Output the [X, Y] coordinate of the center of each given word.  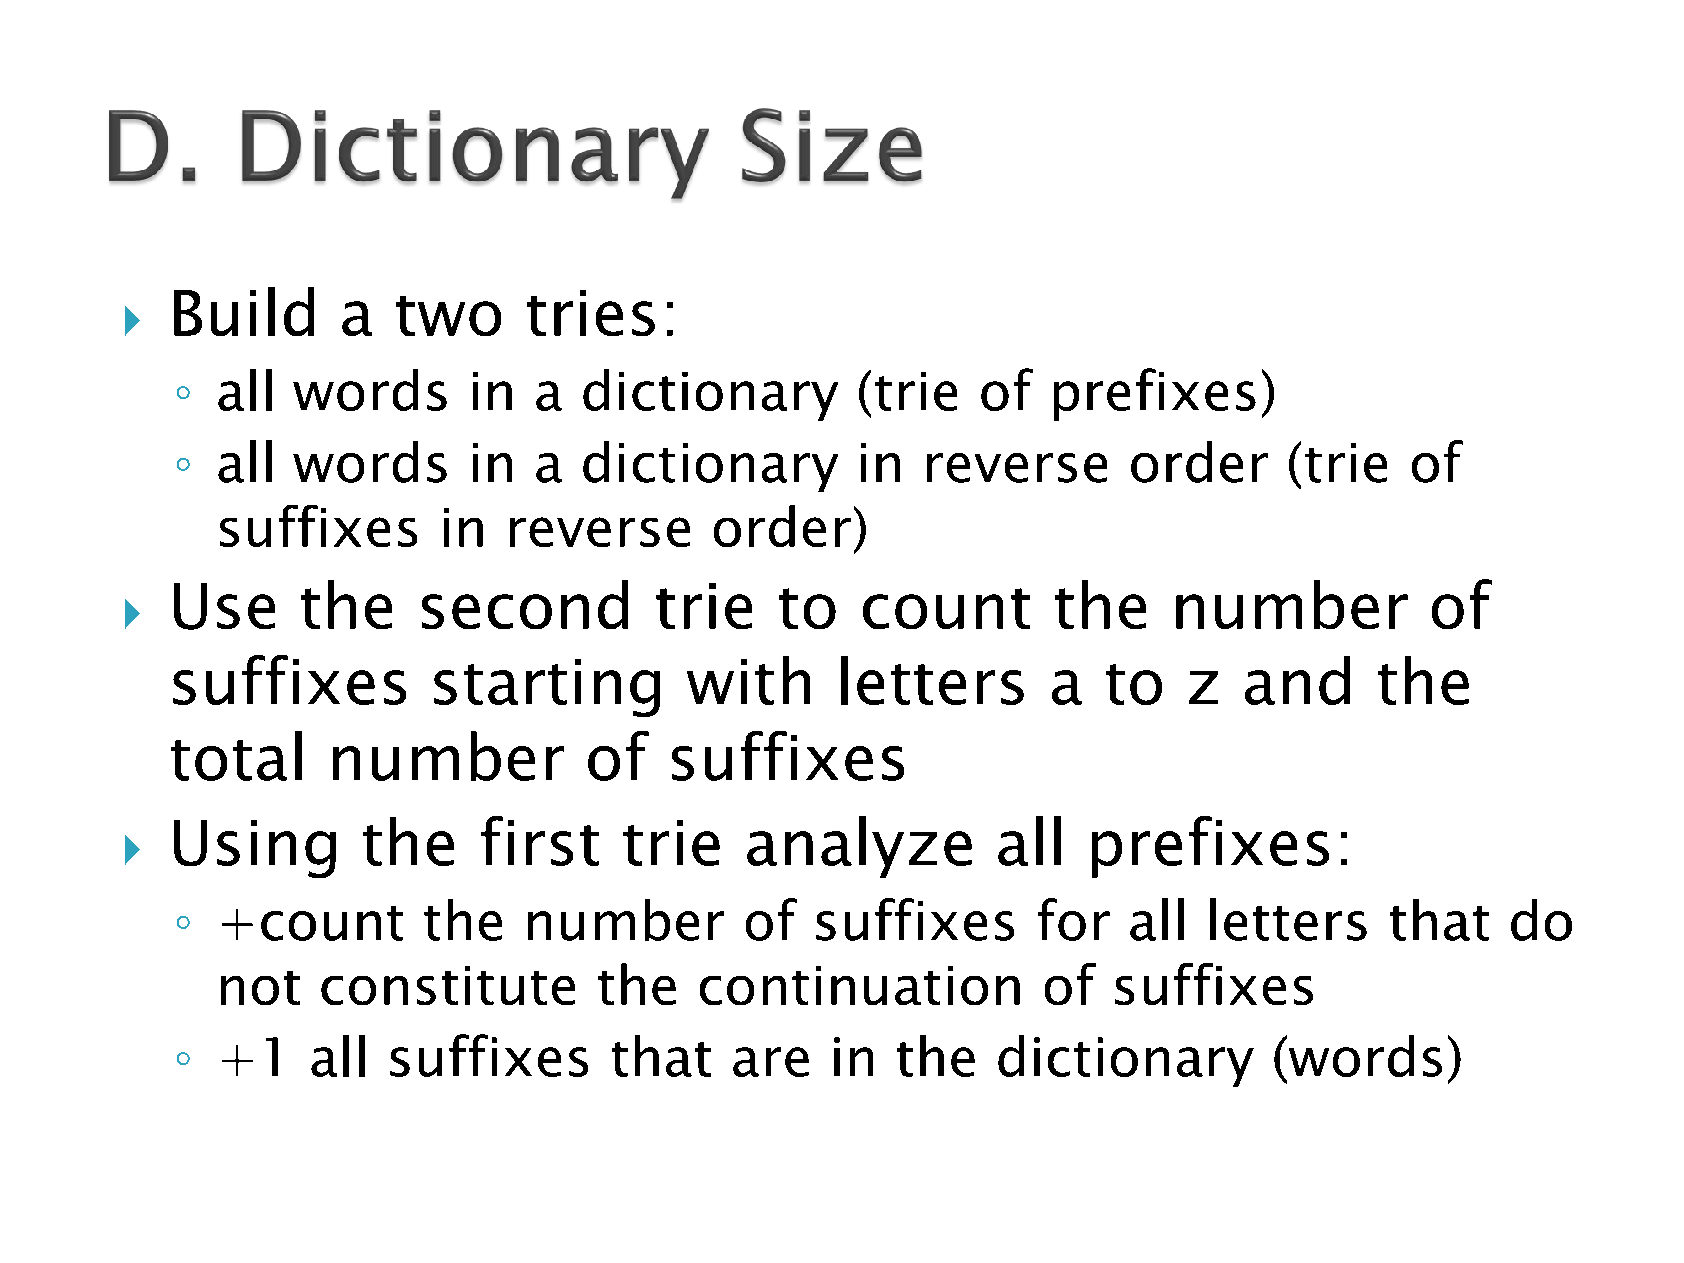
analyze [859, 847]
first [540, 841]
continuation [860, 985]
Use [224, 606]
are [771, 1062]
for [1074, 919]
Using [255, 849]
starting [547, 688]
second [525, 604]
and [1297, 680]
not [260, 988]
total [236, 756]
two [448, 316]
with [748, 680]
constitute [448, 985]
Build [244, 311]
